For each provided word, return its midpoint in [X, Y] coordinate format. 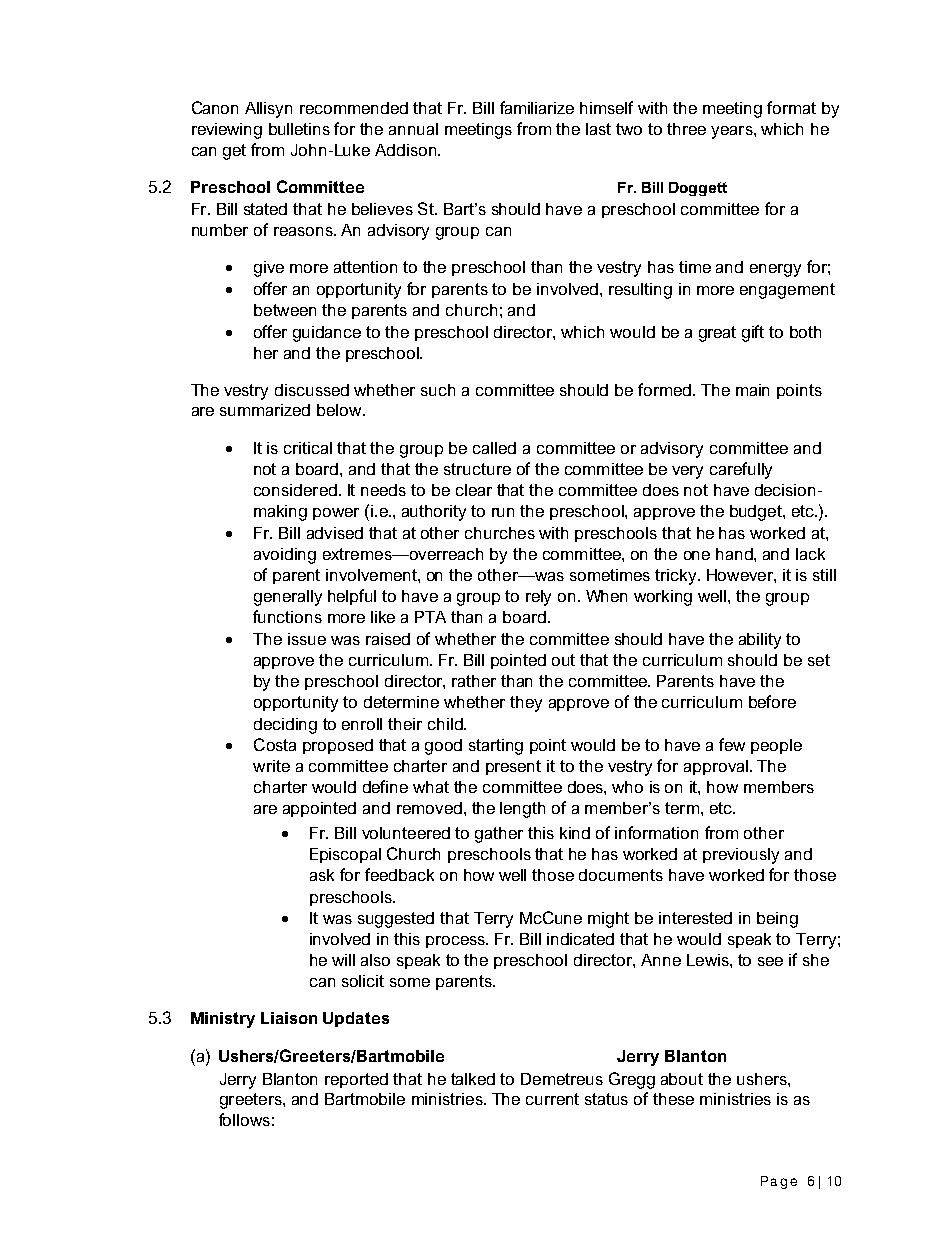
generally [288, 598]
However [741, 575]
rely [538, 598]
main [752, 390]
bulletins [299, 129]
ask [322, 875]
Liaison [289, 1018]
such [438, 390]
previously [741, 856]
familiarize [537, 107]
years [733, 132]
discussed [312, 390]
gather [499, 835]
